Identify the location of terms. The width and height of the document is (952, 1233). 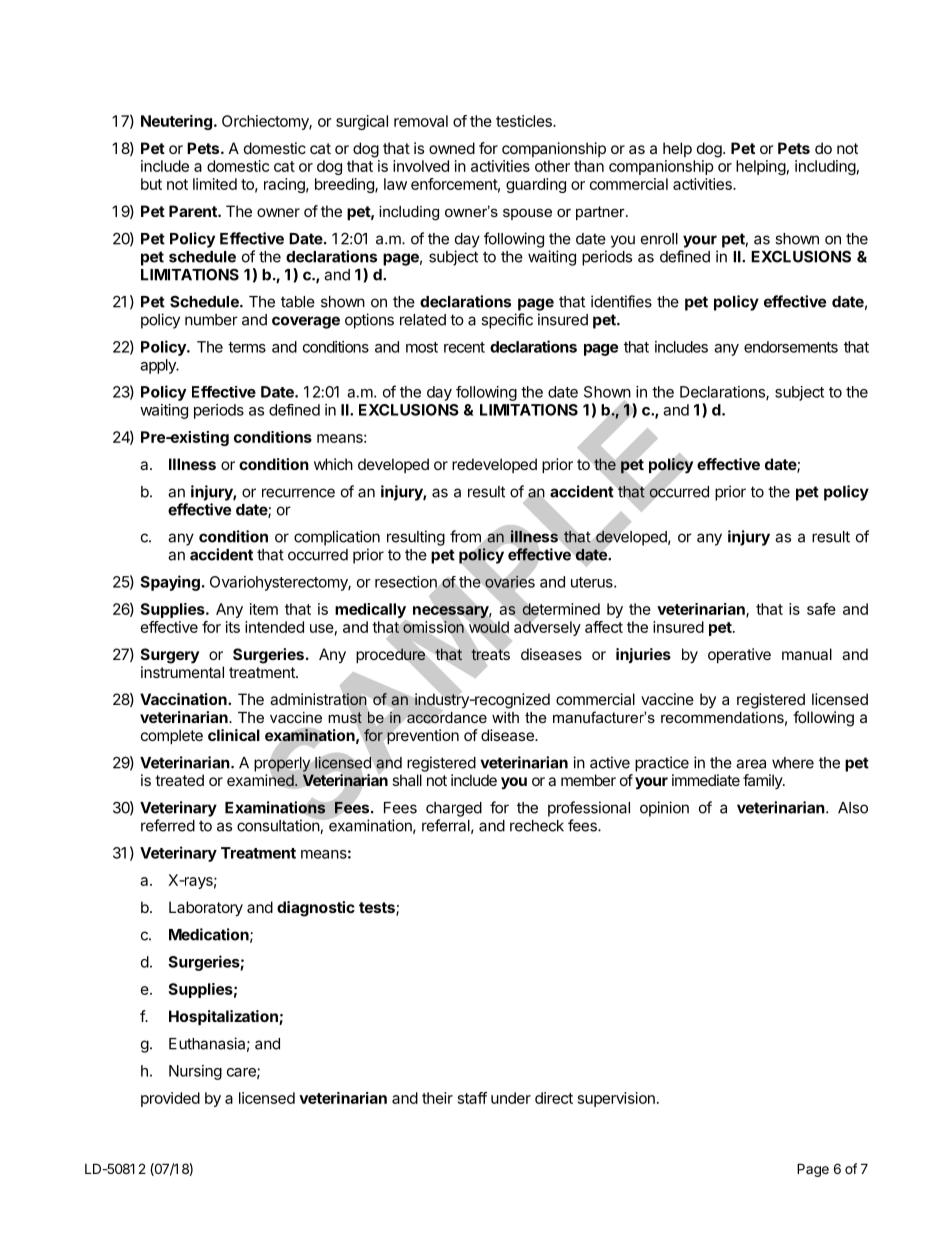
(247, 347).
